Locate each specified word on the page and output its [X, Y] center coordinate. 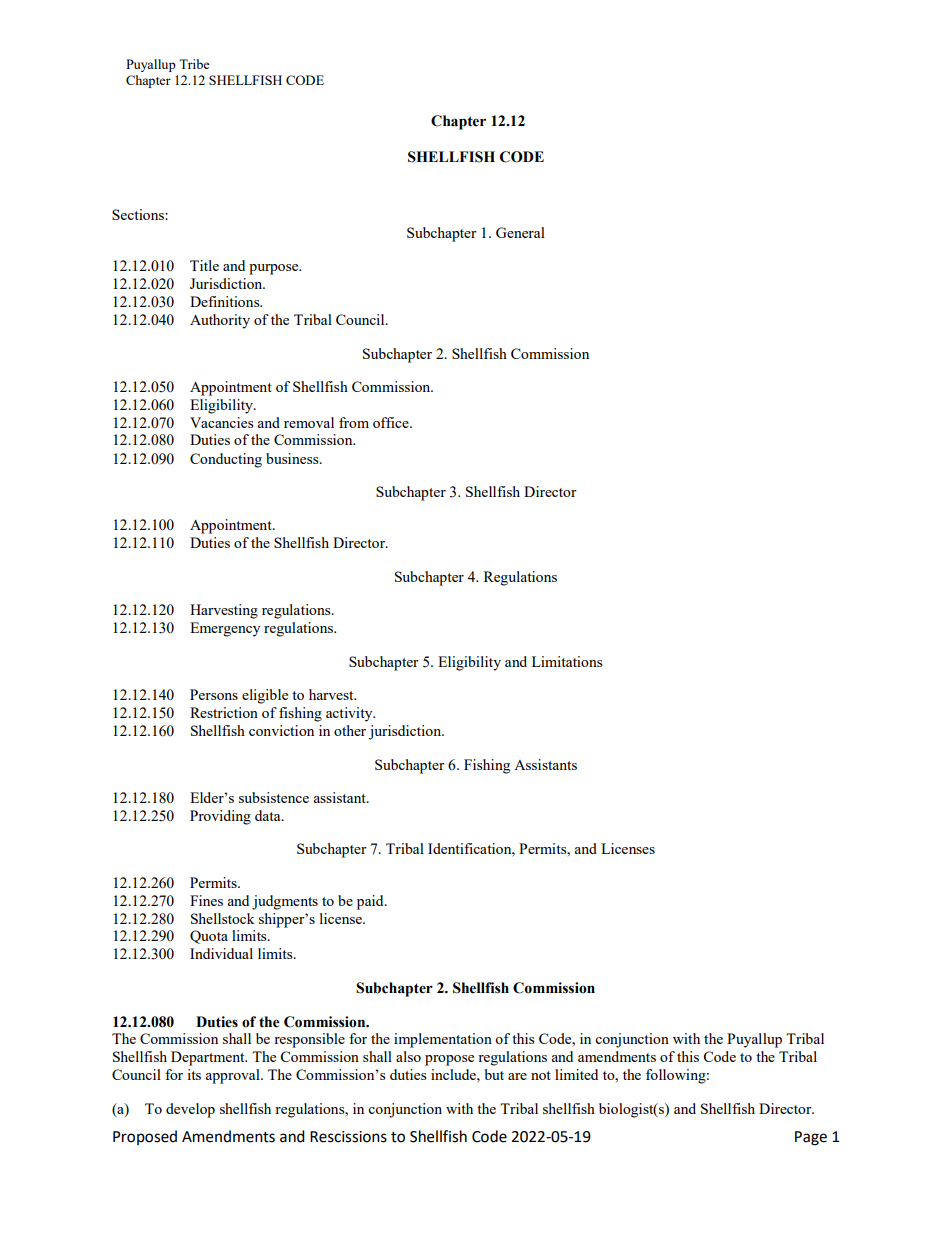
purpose [275, 269]
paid [371, 902]
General [520, 232]
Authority [220, 321]
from [354, 422]
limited [576, 1074]
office [392, 422]
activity [350, 714]
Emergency [225, 629]
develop [190, 1110]
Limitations [567, 661]
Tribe [194, 64]
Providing [220, 817]
